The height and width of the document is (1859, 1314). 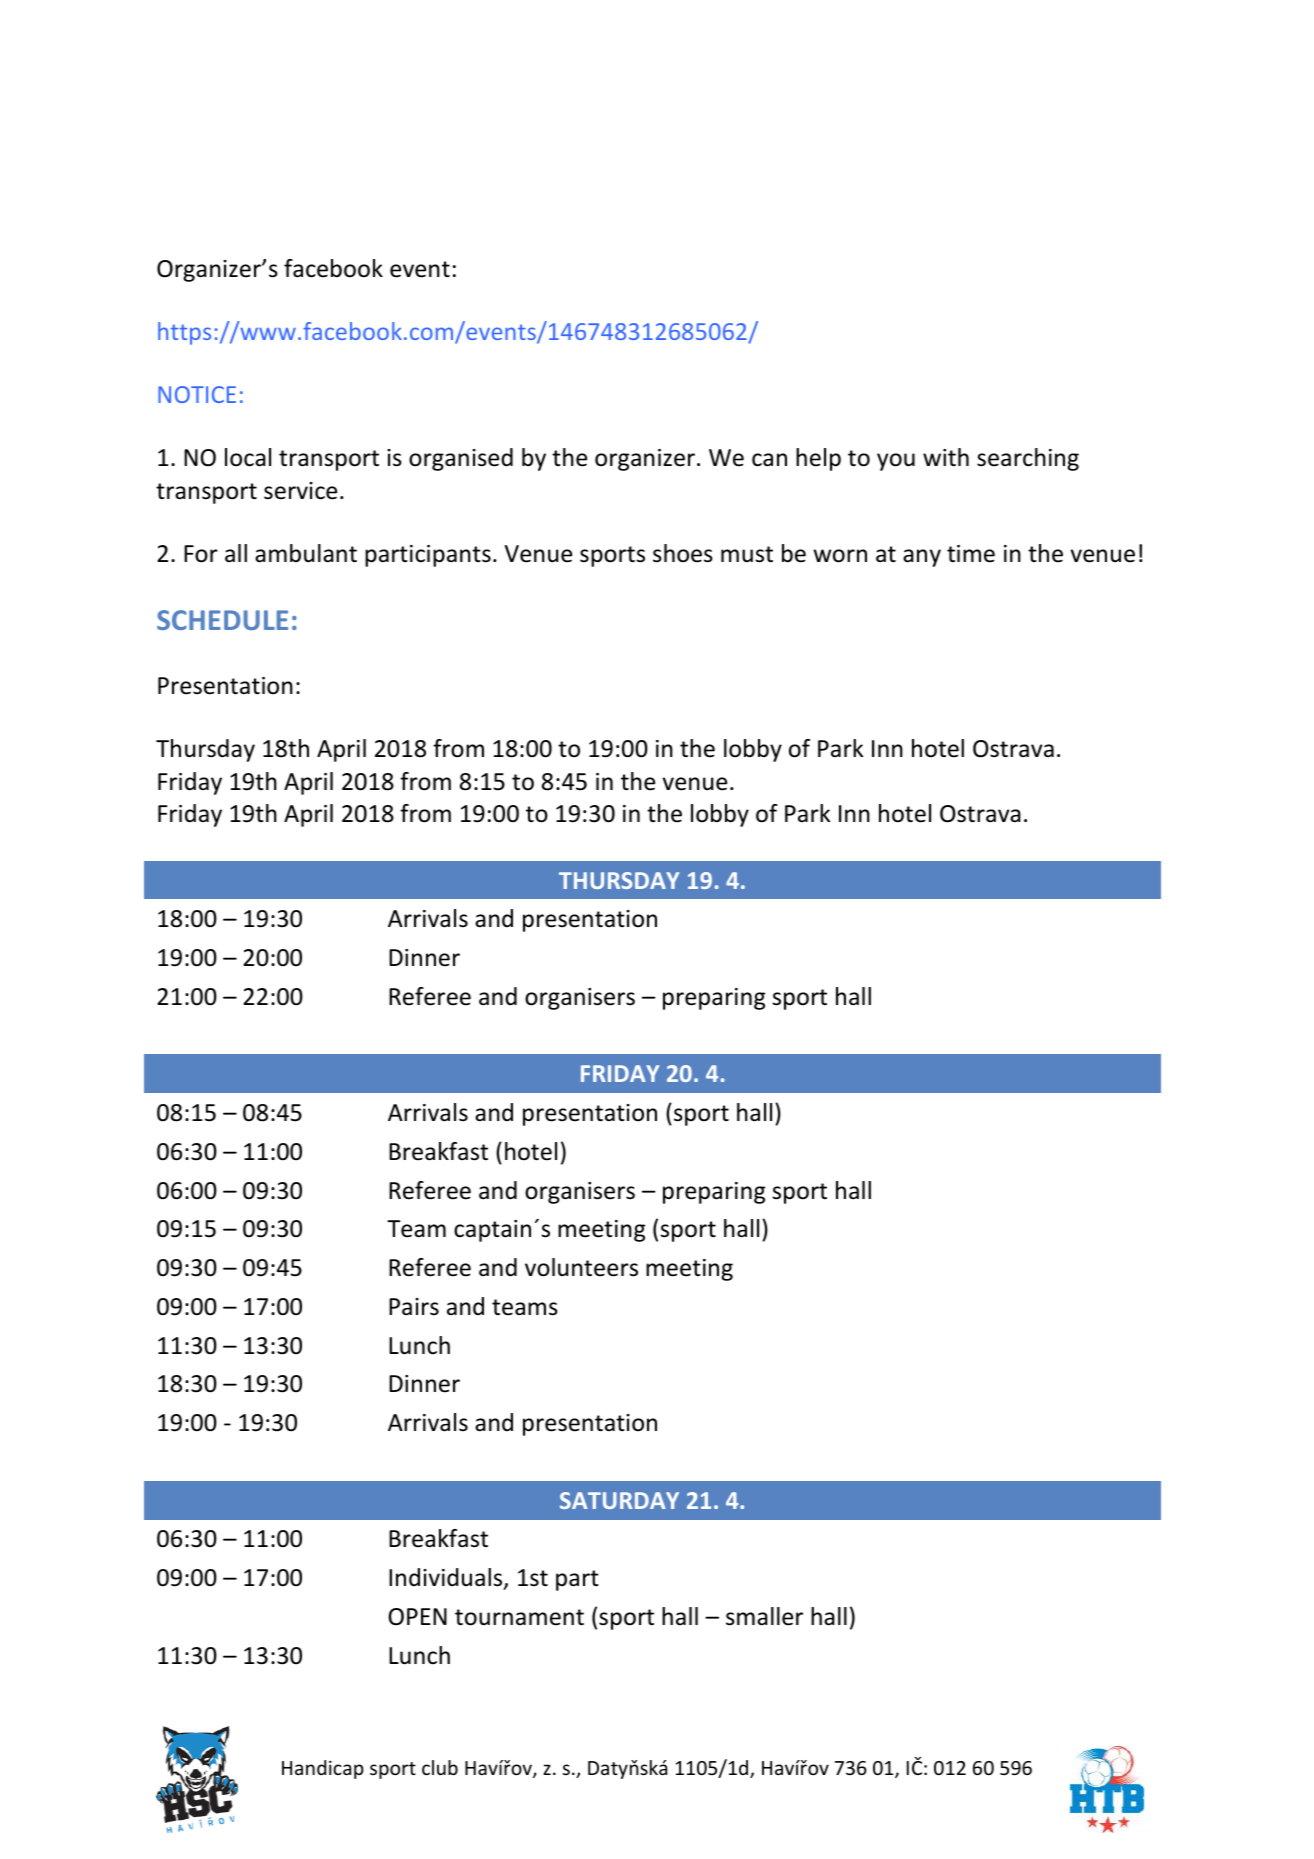 What do you see at coordinates (461, 459) in the document?
I see `organised` at bounding box center [461, 459].
